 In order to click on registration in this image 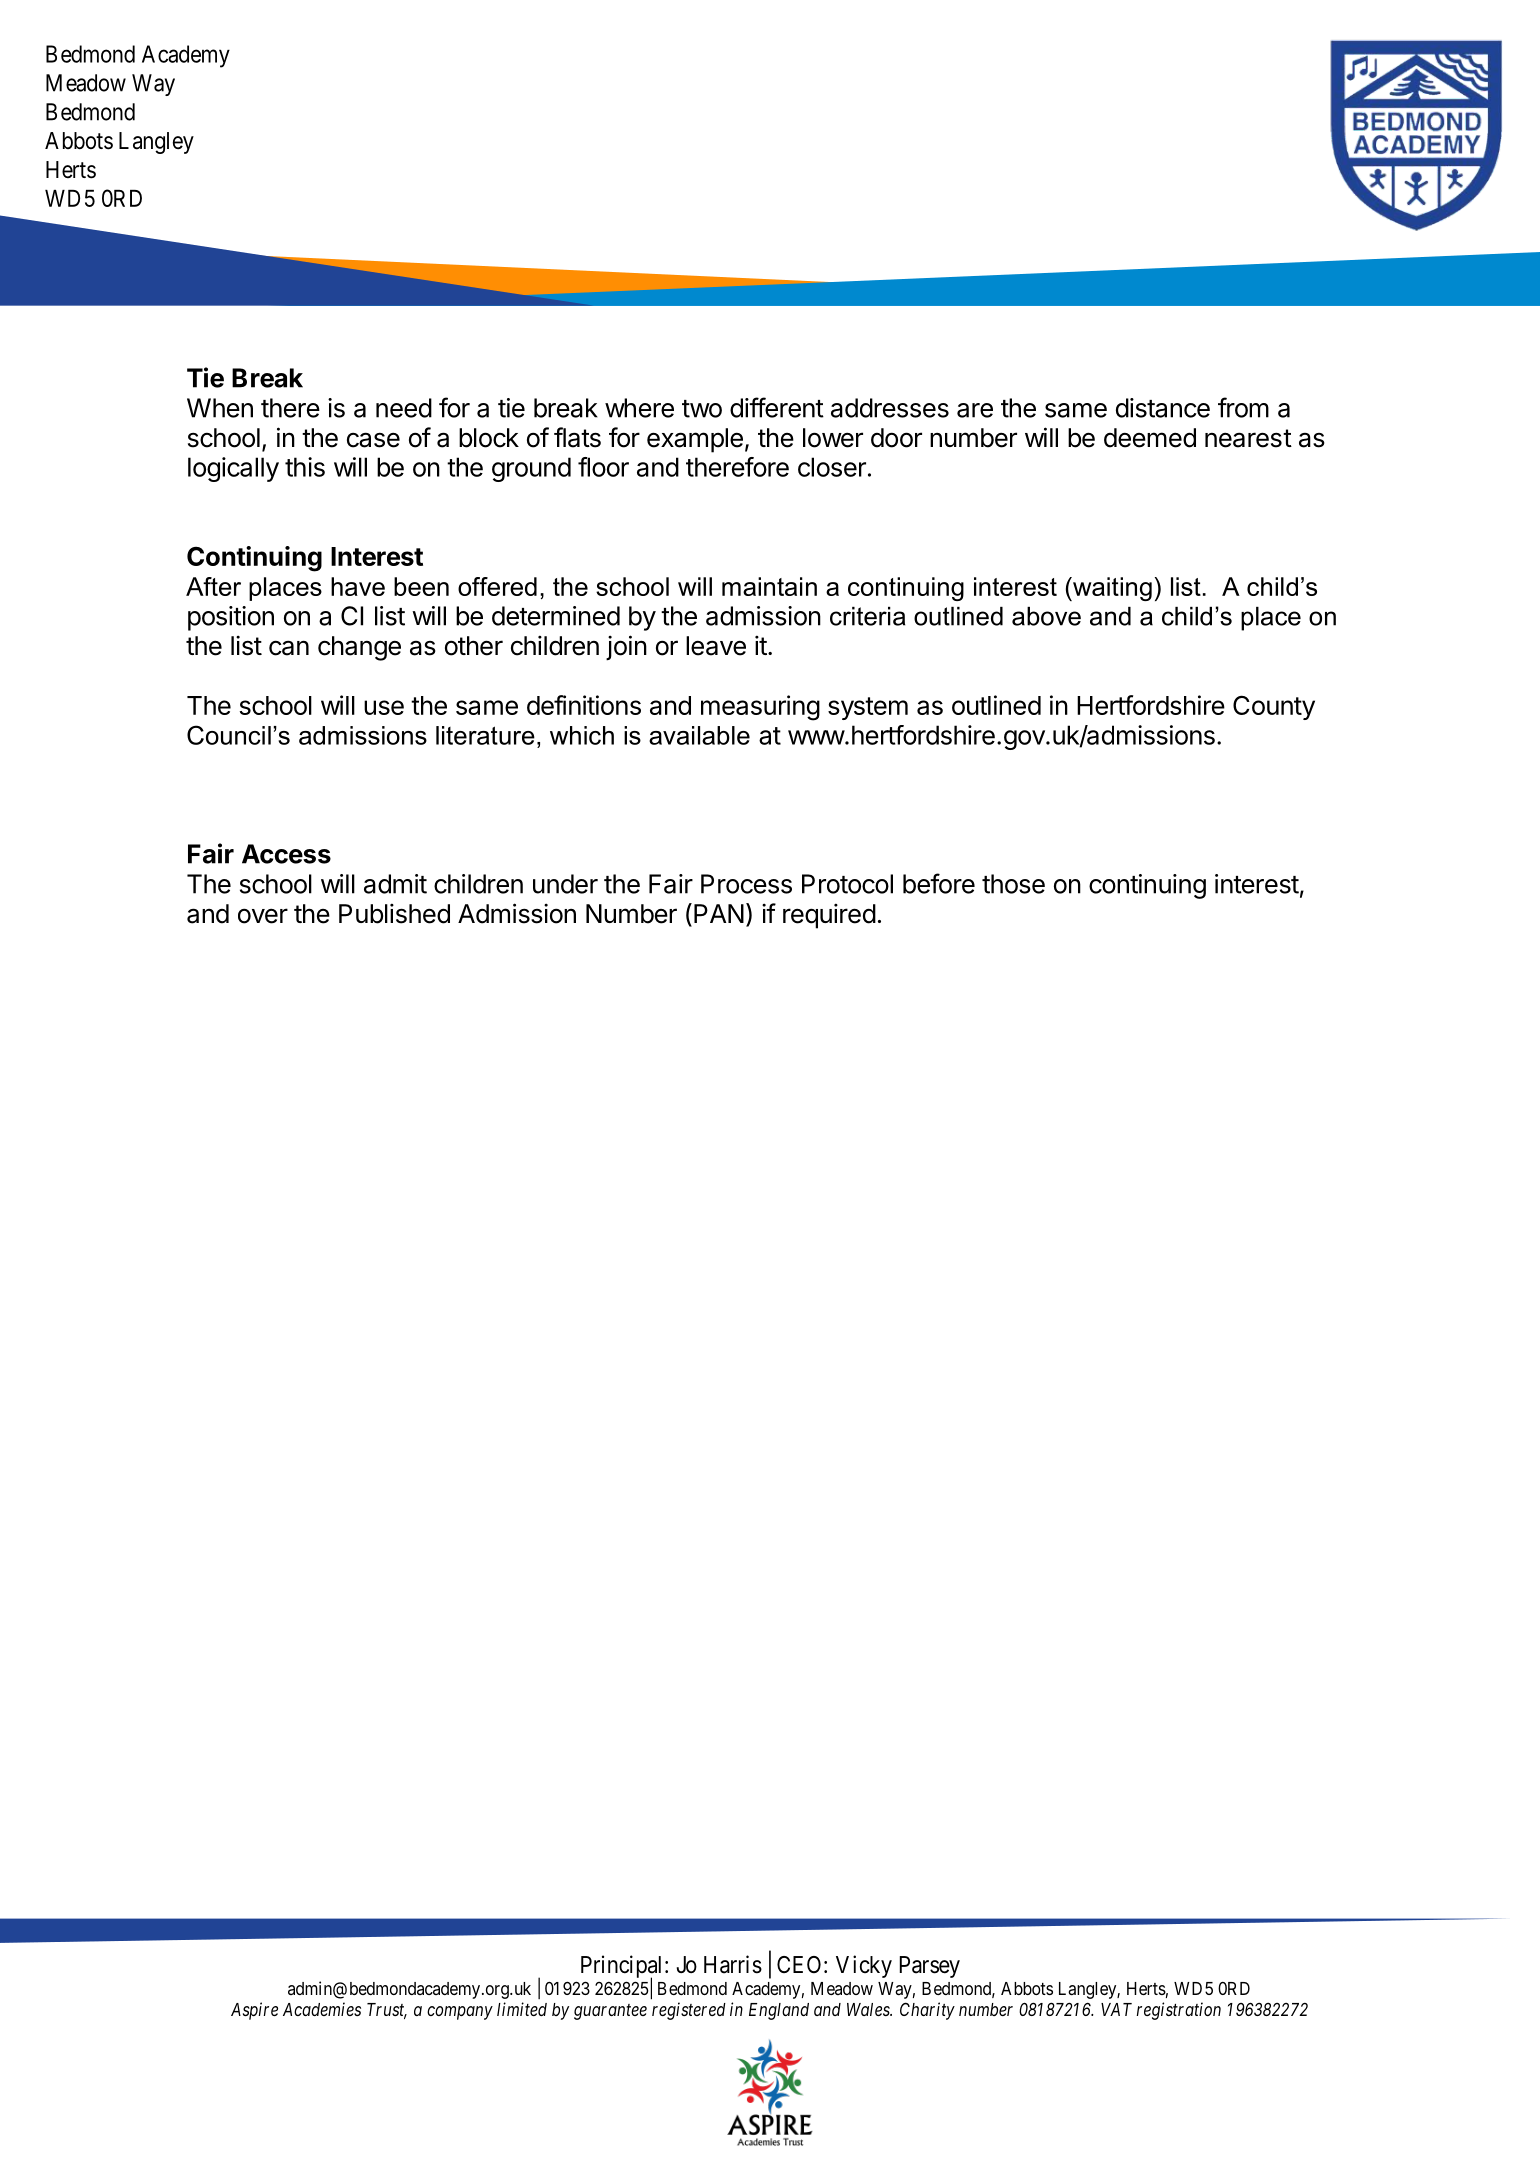, I will do `click(1178, 2011)`.
